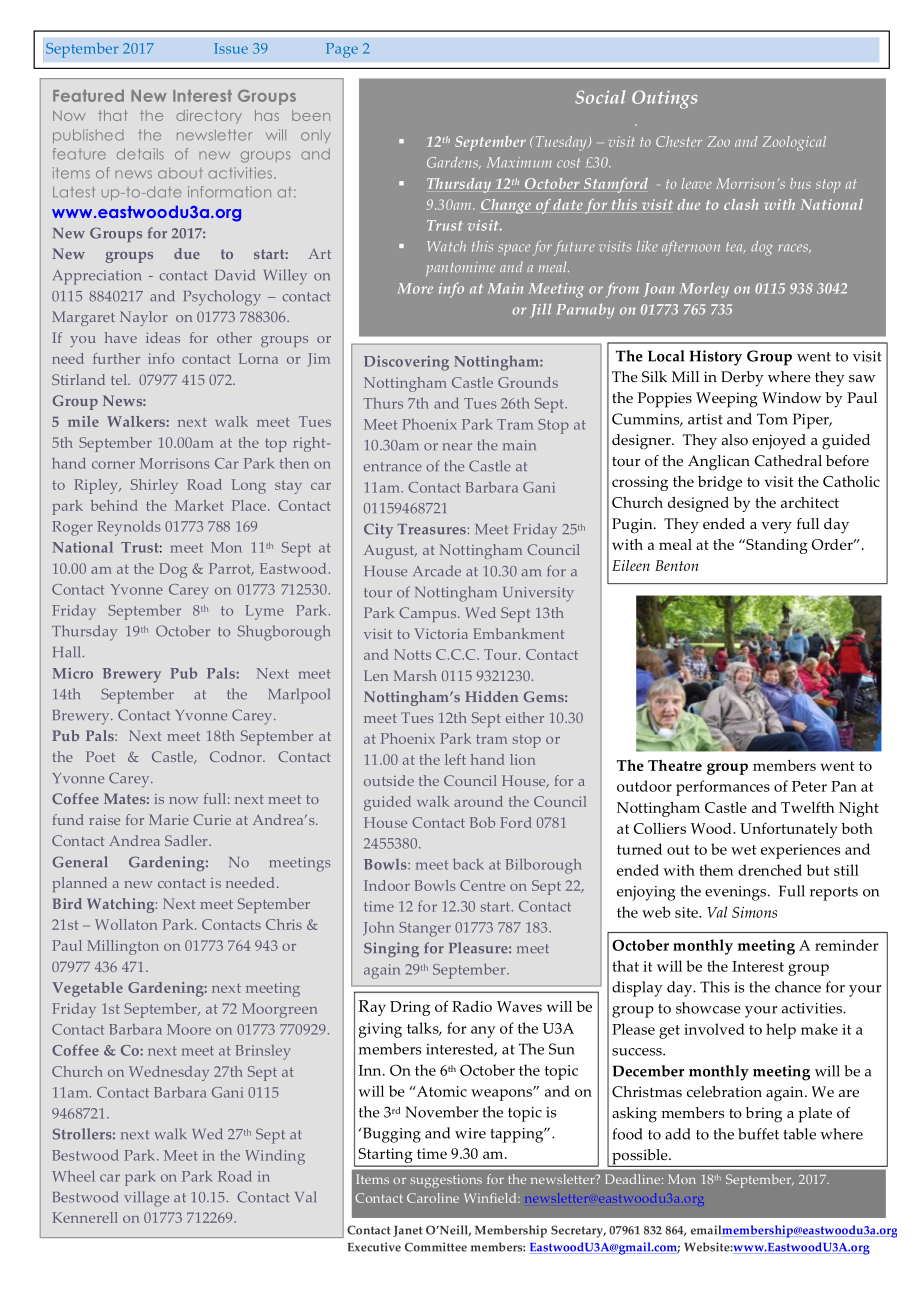 This page has height=1308, width=924. What do you see at coordinates (794, 143) in the page?
I see `Zoological` at bounding box center [794, 143].
